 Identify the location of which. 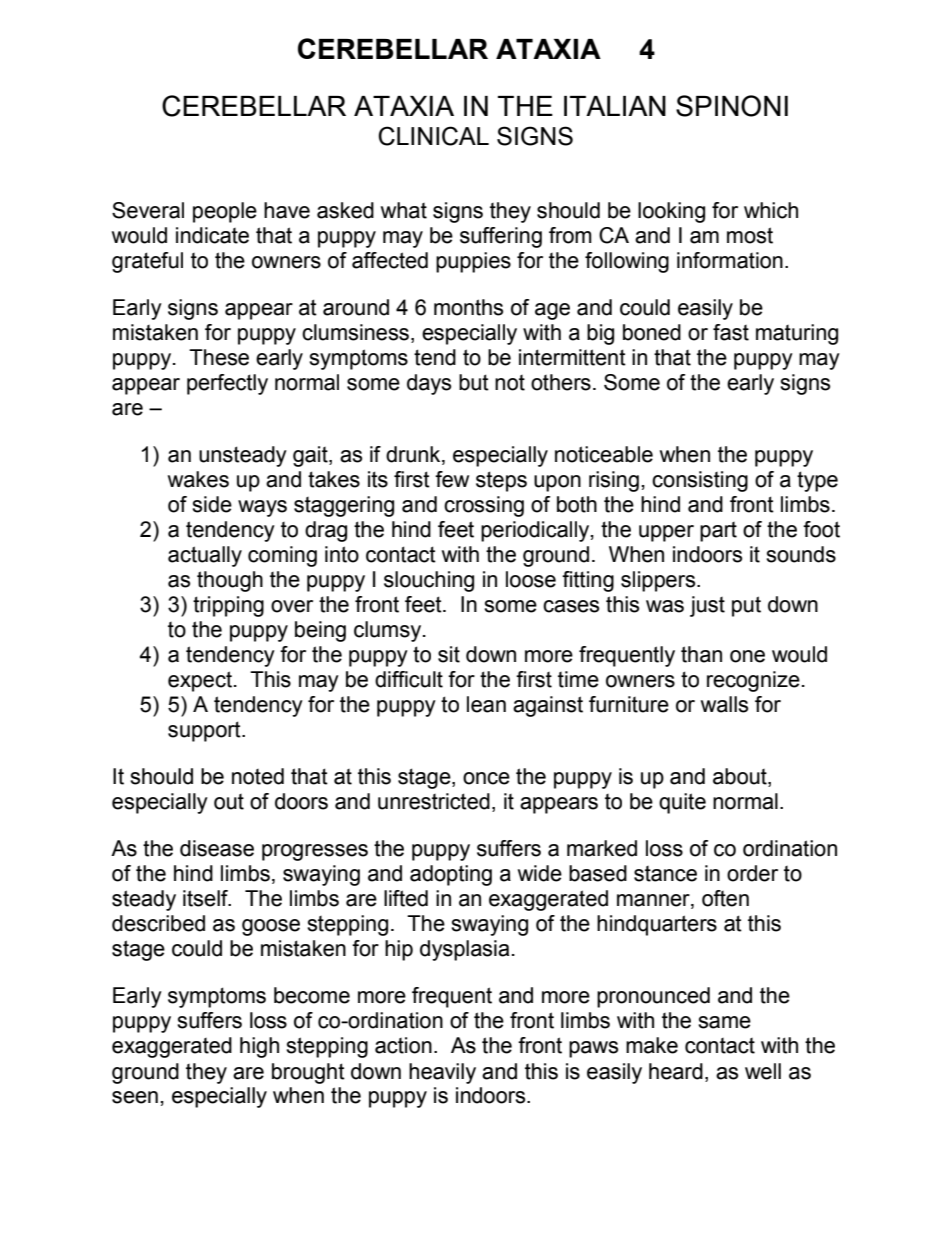
(771, 210).
